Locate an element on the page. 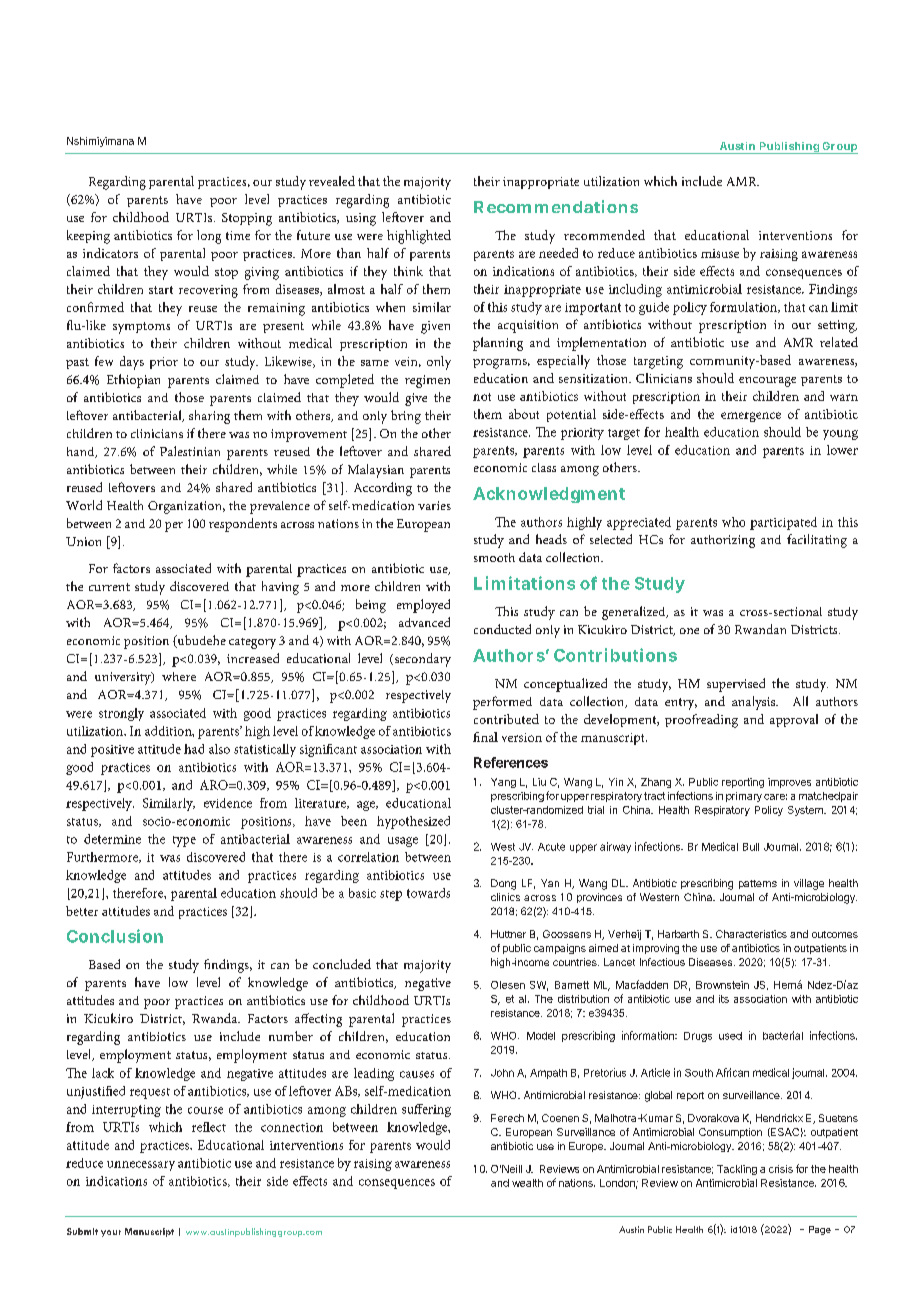  varies is located at coordinates (434, 505).
